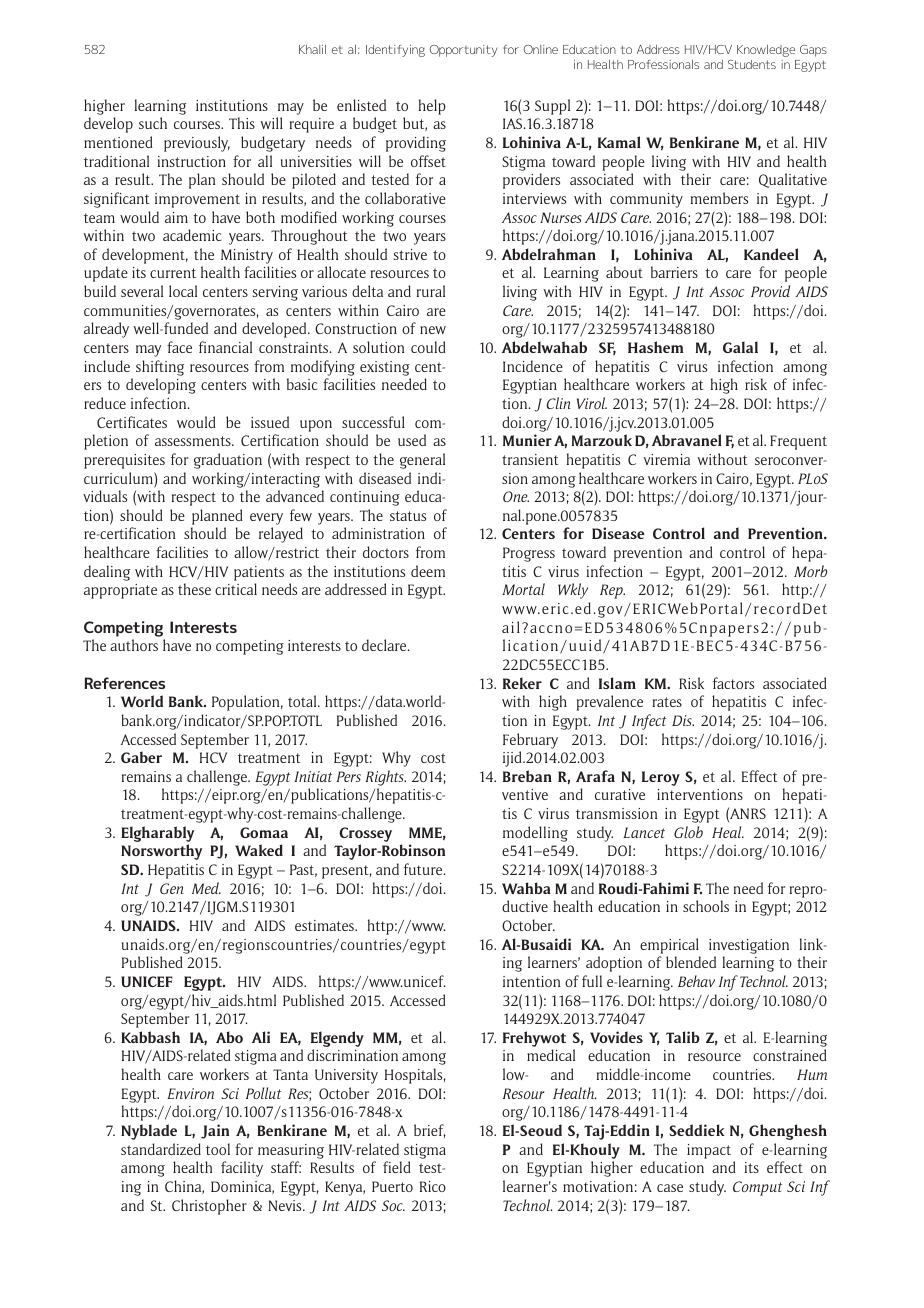 This screenshot has width=924, height=1308. Describe the element at coordinates (432, 107) in the screenshot. I see `help` at that location.
